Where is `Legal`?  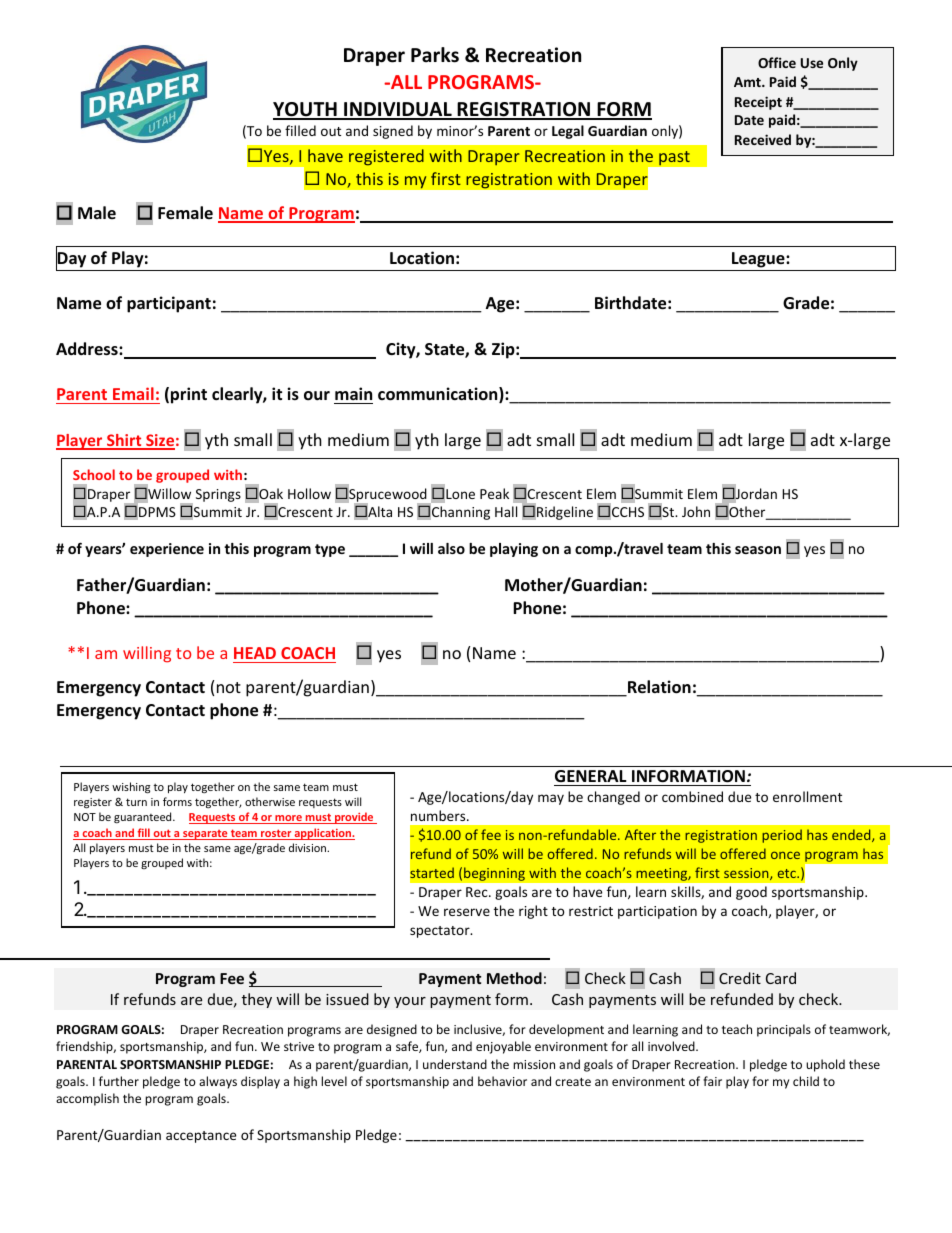 Legal is located at coordinates (568, 132).
